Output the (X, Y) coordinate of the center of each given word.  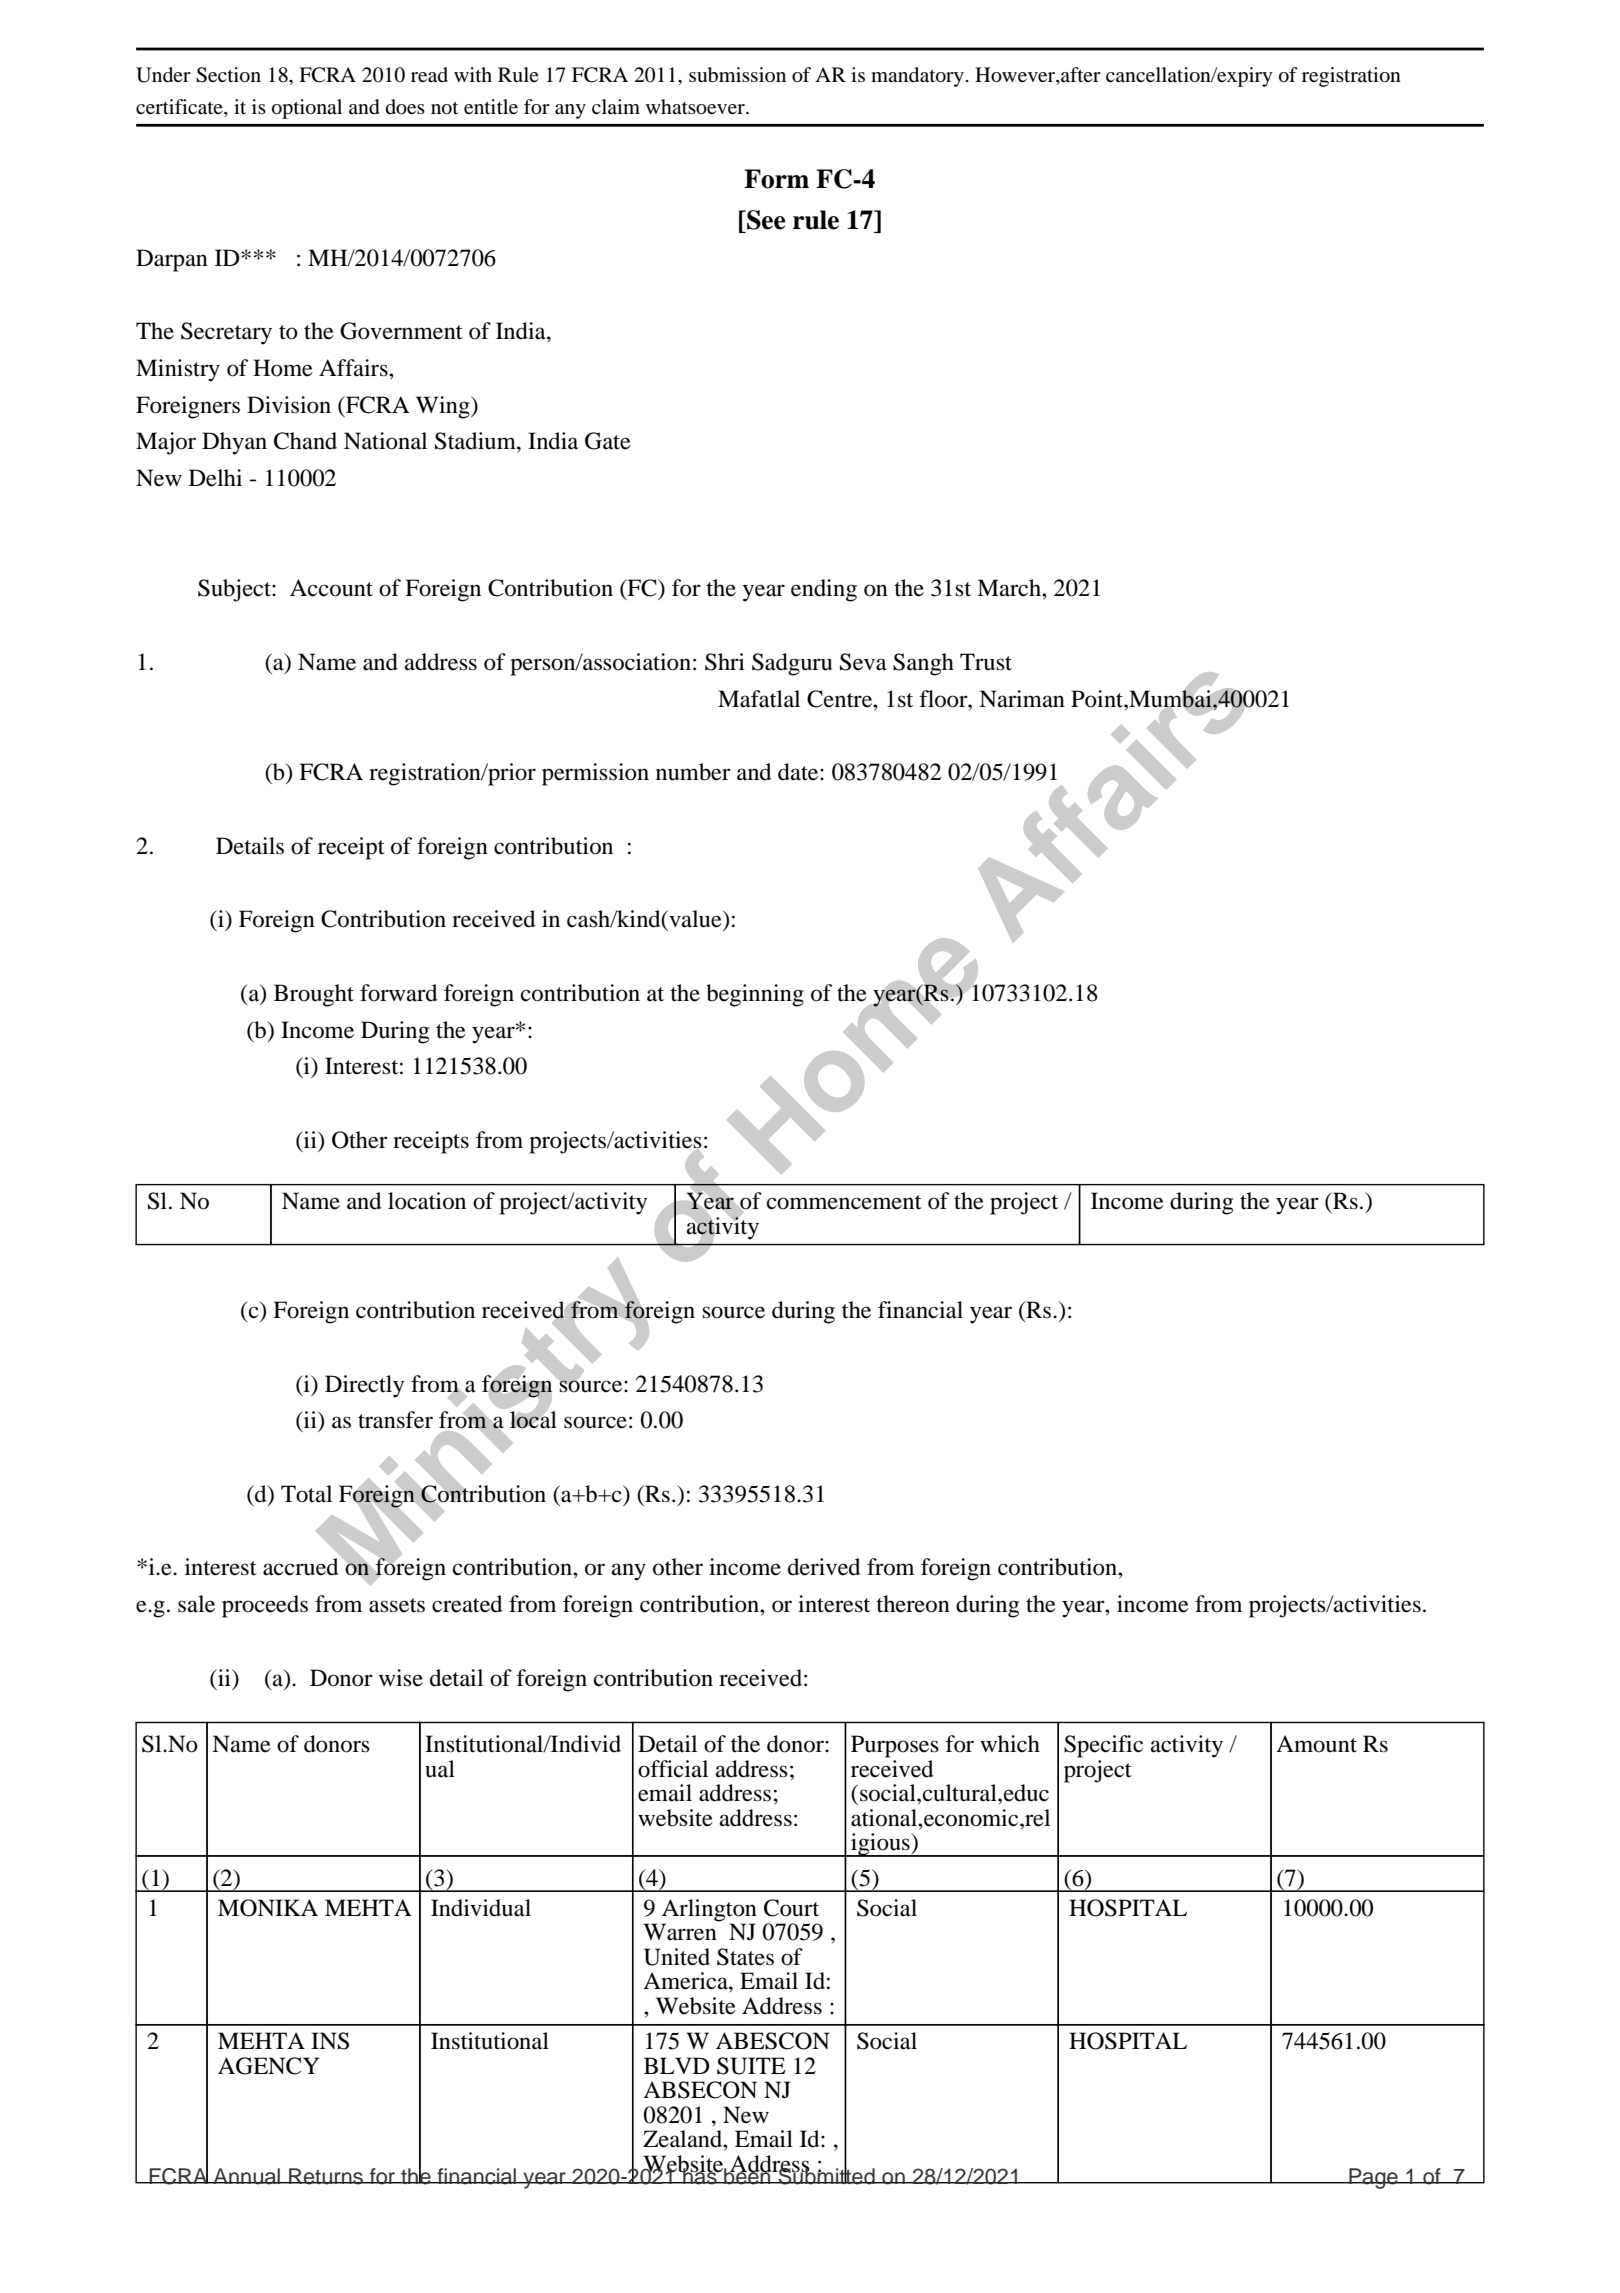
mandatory (917, 77)
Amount (1316, 1744)
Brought (314, 995)
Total (306, 1494)
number (693, 772)
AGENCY (269, 2066)
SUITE (751, 2066)
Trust (986, 662)
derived (824, 1567)
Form (776, 179)
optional (307, 109)
